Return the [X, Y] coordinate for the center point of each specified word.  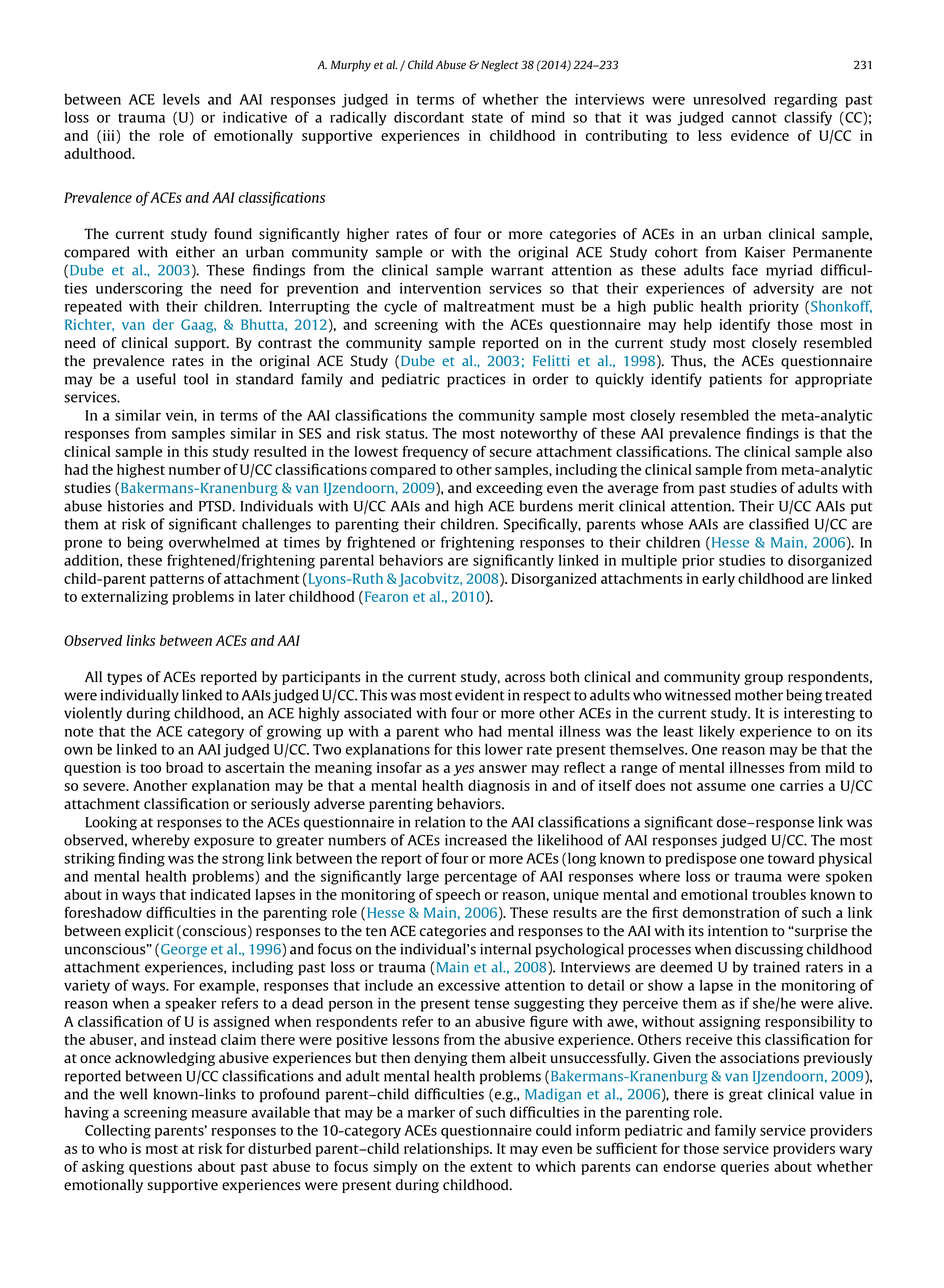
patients [735, 380]
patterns [177, 580]
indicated [220, 894]
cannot [754, 118]
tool [196, 379]
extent [491, 1167]
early [718, 580]
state [487, 118]
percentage [481, 878]
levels [181, 99]
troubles [779, 894]
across [525, 678]
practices [476, 380]
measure [219, 1113]
